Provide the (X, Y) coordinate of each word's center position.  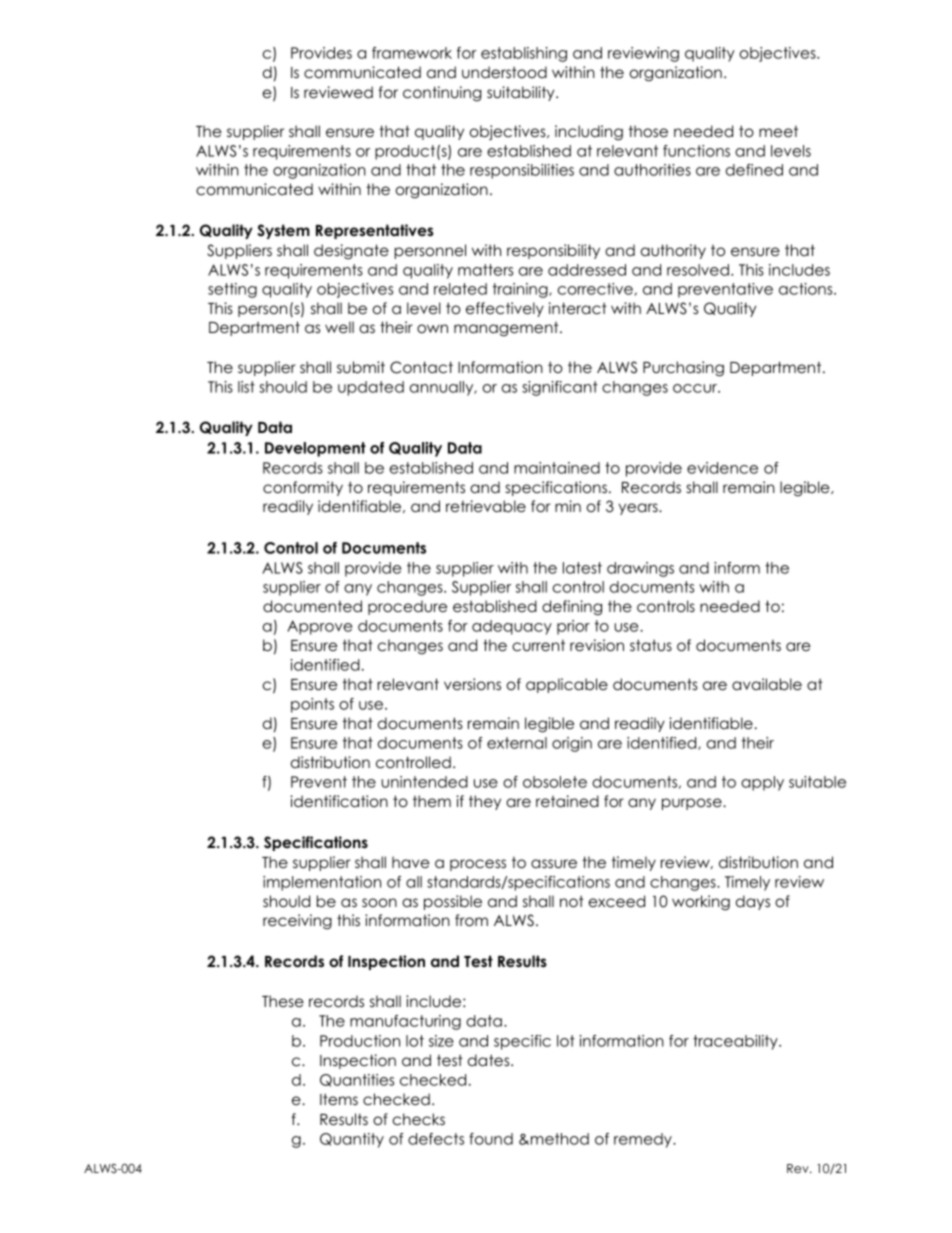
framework (412, 53)
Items (339, 1099)
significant (560, 388)
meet (778, 131)
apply (762, 783)
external (517, 743)
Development (315, 449)
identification (339, 801)
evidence (722, 468)
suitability (522, 93)
